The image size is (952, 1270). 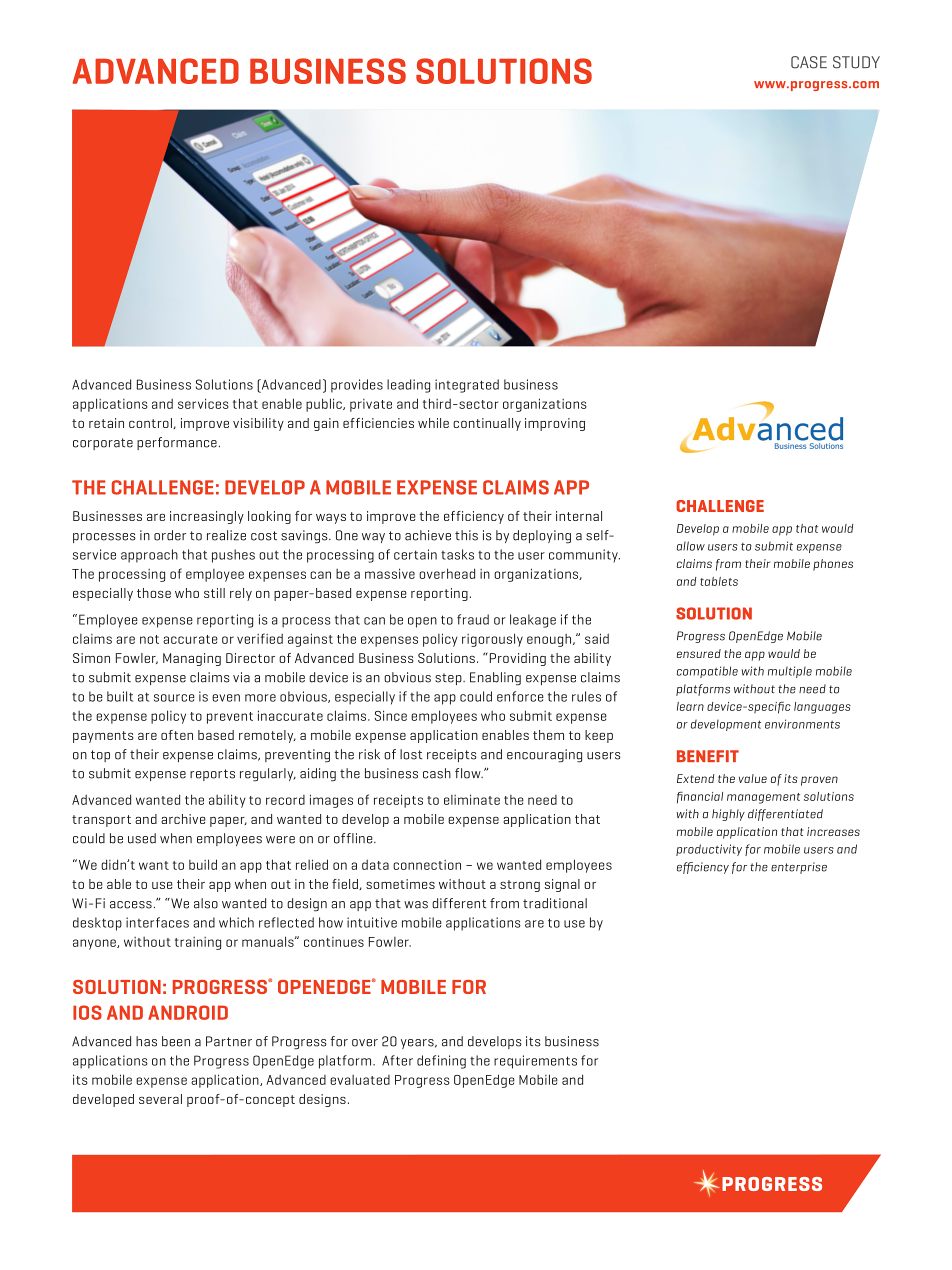 I want to click on control, so click(x=151, y=423).
